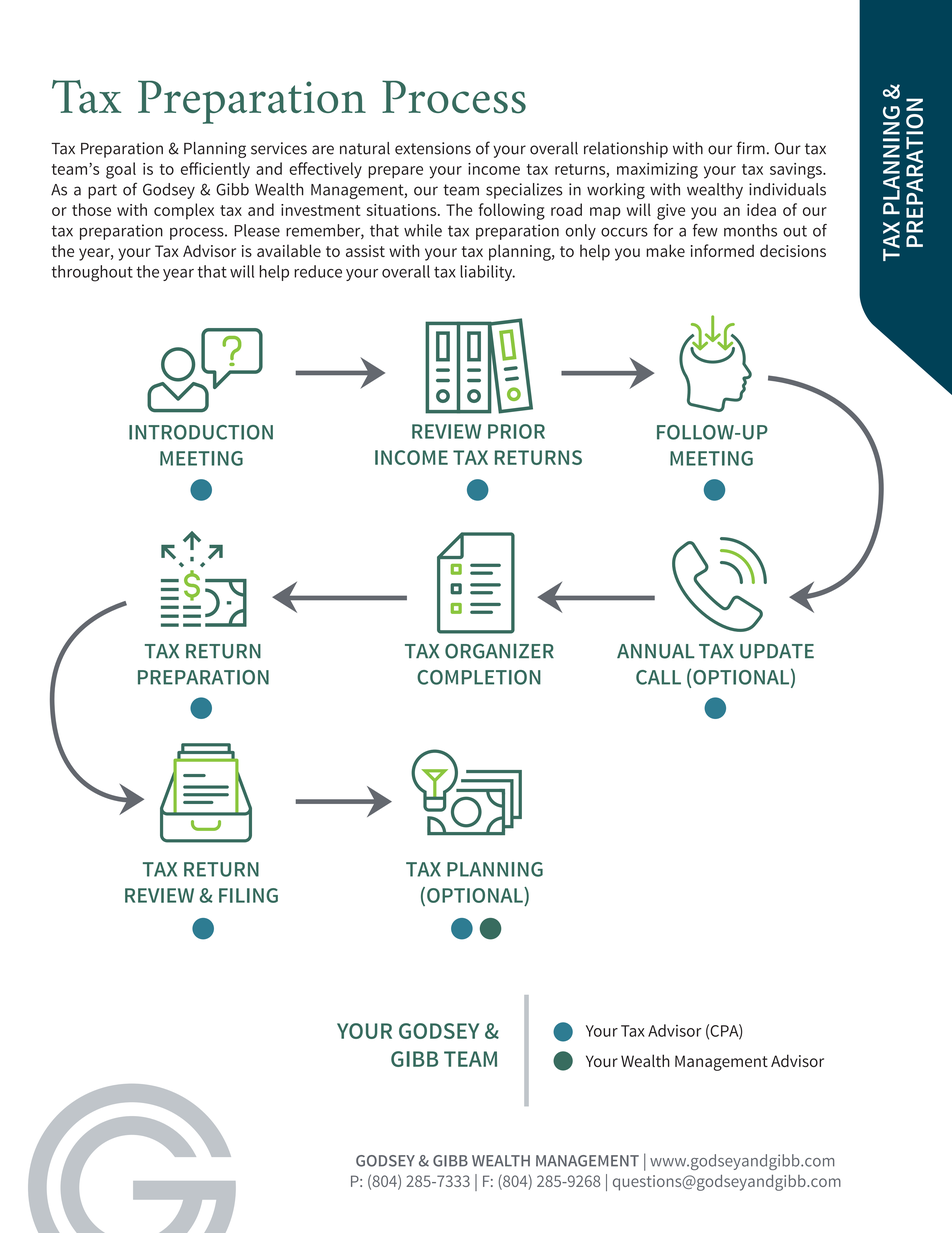 Image resolution: width=952 pixels, height=1233 pixels. Describe the element at coordinates (201, 432) in the page. I see `INTRODUCTION` at that location.
